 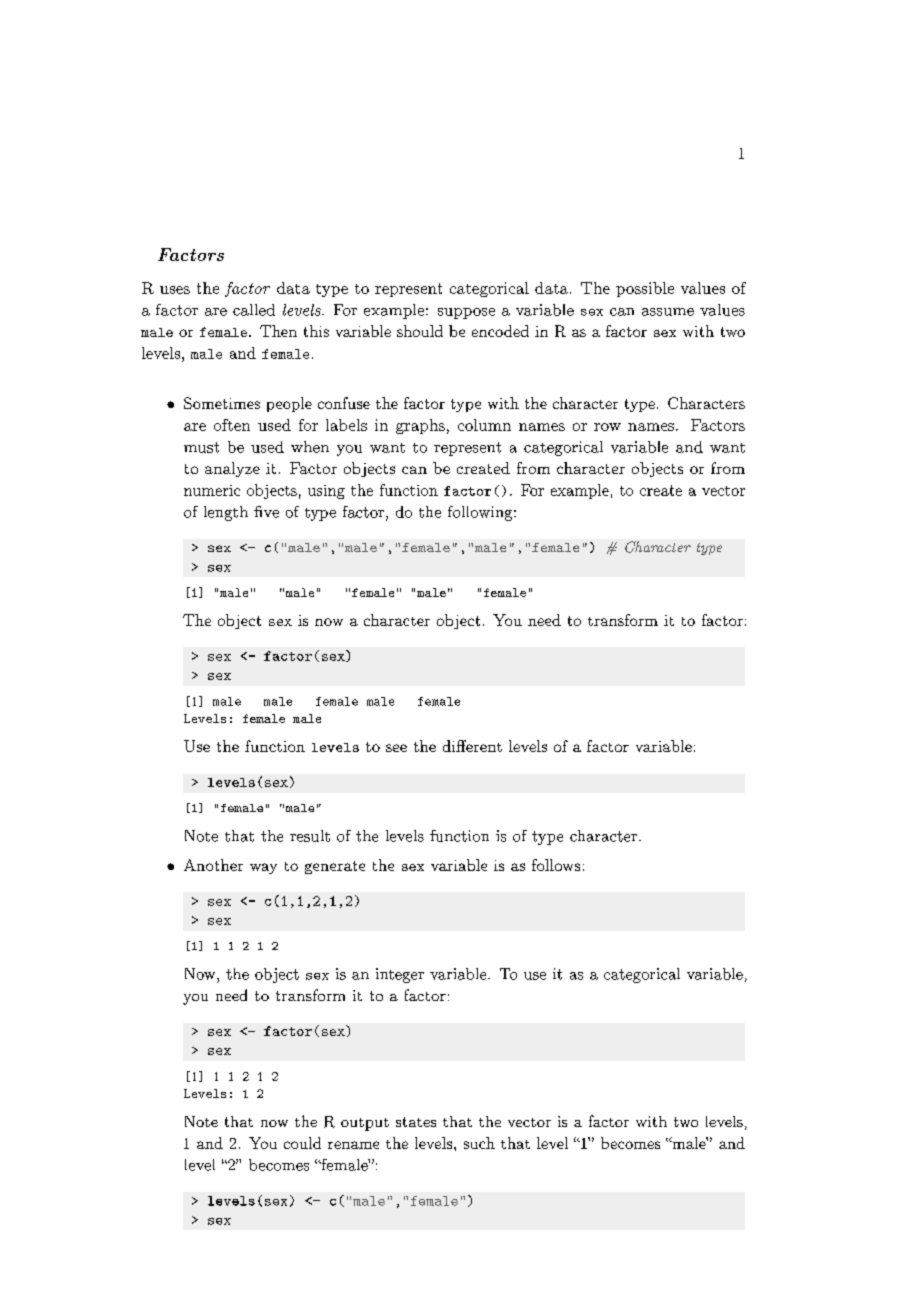 I want to click on could, so click(x=302, y=1143).
